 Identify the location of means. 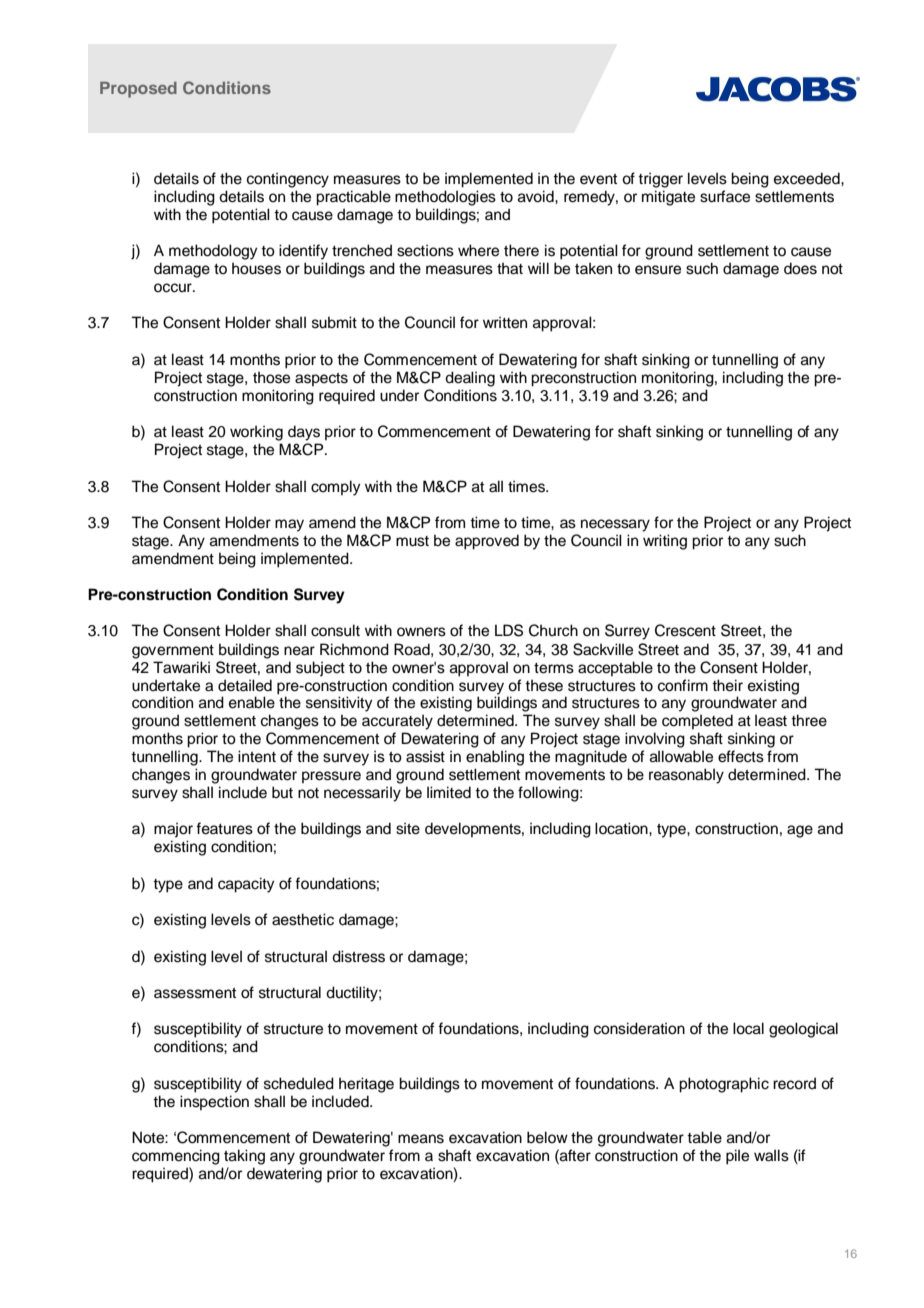
(421, 1139).
